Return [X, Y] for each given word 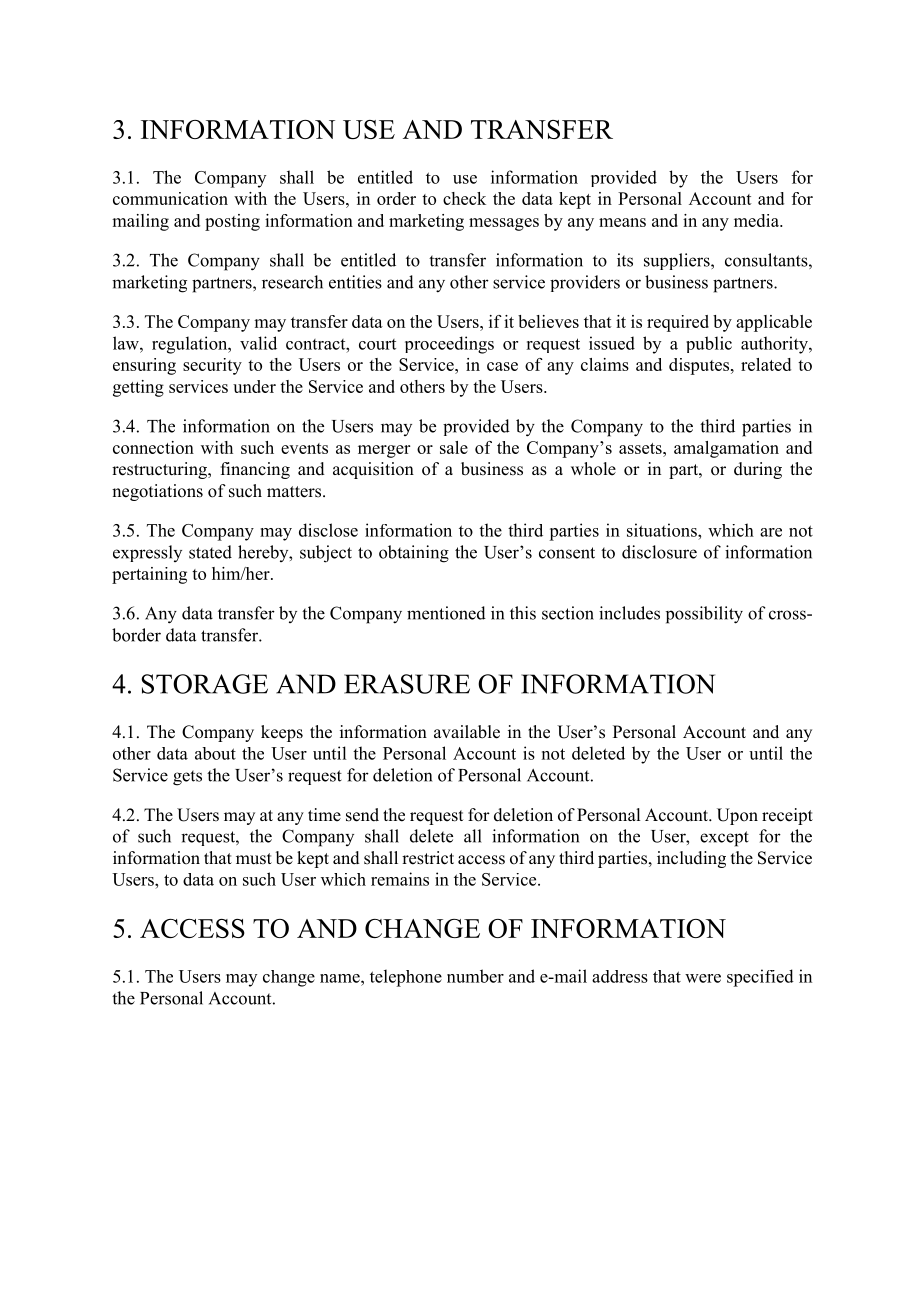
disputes [700, 366]
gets [187, 778]
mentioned [446, 613]
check [464, 198]
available [467, 732]
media [757, 220]
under [254, 386]
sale [454, 447]
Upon [737, 816]
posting [232, 222]
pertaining [149, 575]
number [475, 976]
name [341, 978]
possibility [704, 615]
